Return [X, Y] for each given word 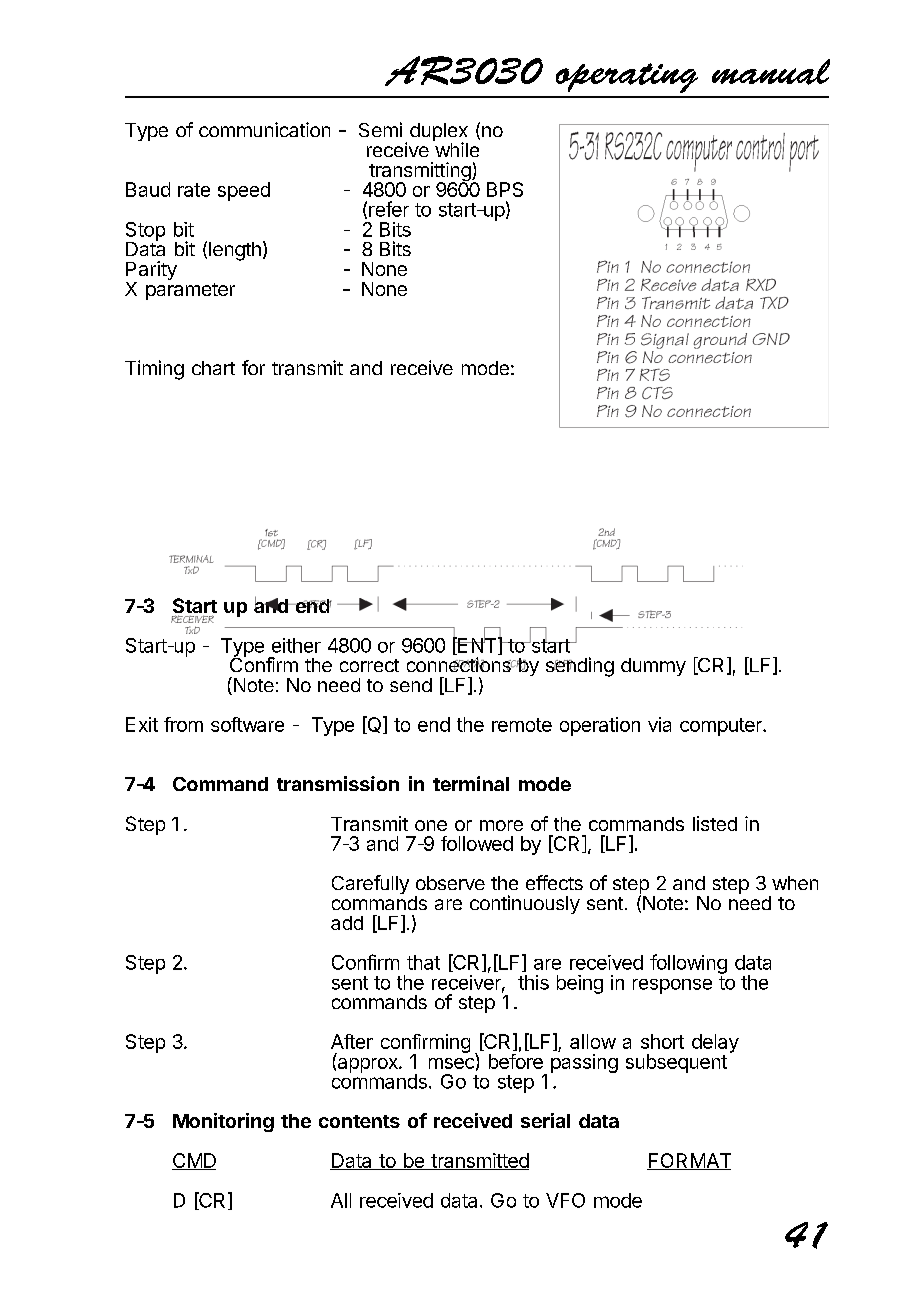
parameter [190, 291]
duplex [439, 133]
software [247, 724]
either [296, 645]
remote [522, 725]
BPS [505, 189]
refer [389, 209]
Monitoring [223, 1122]
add [347, 923]
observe [450, 883]
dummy [653, 667]
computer [722, 727]
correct [369, 665]
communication [264, 129]
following [688, 964]
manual [771, 72]
